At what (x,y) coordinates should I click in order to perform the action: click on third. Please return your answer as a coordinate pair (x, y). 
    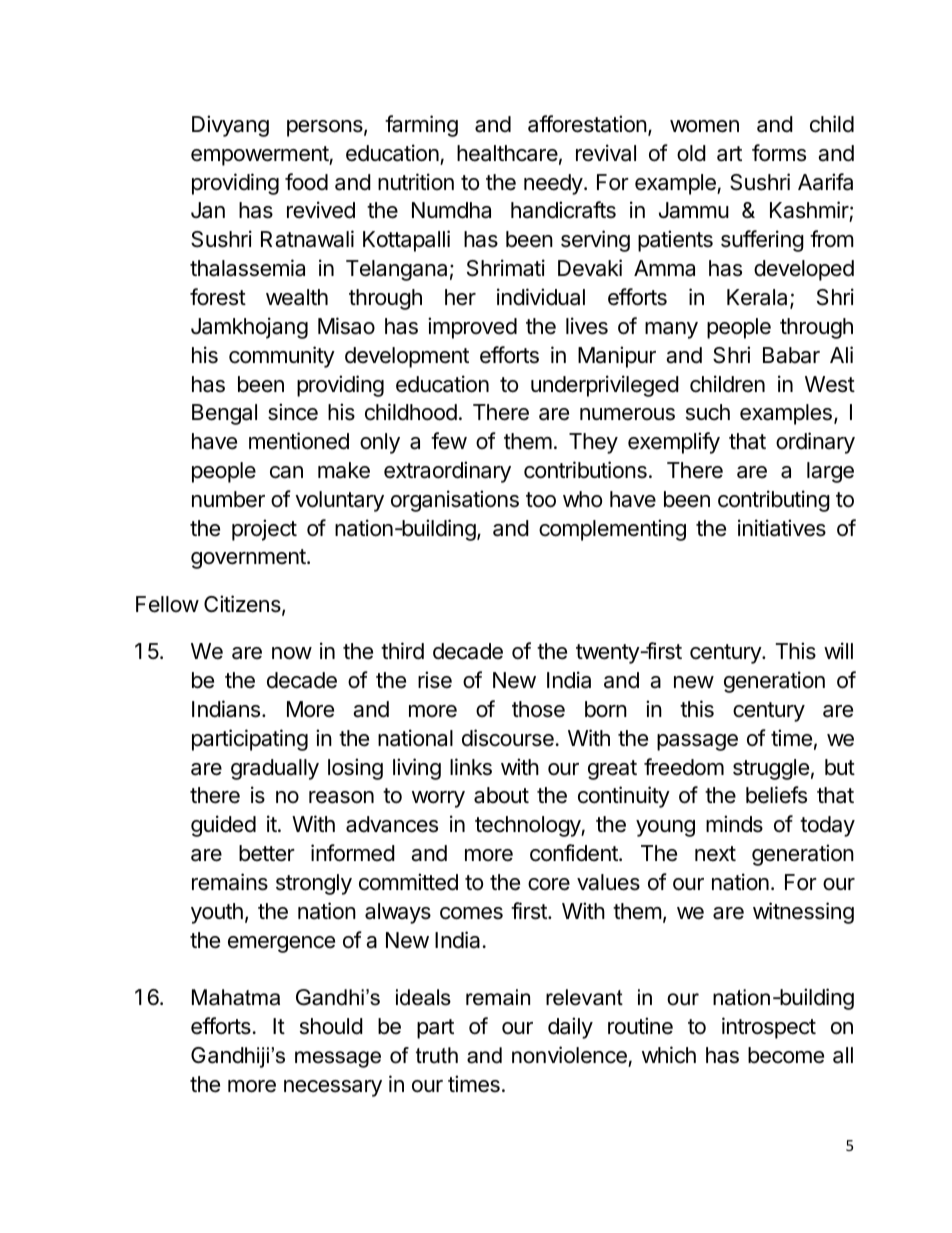
    Looking at the image, I should click on (402, 651).
